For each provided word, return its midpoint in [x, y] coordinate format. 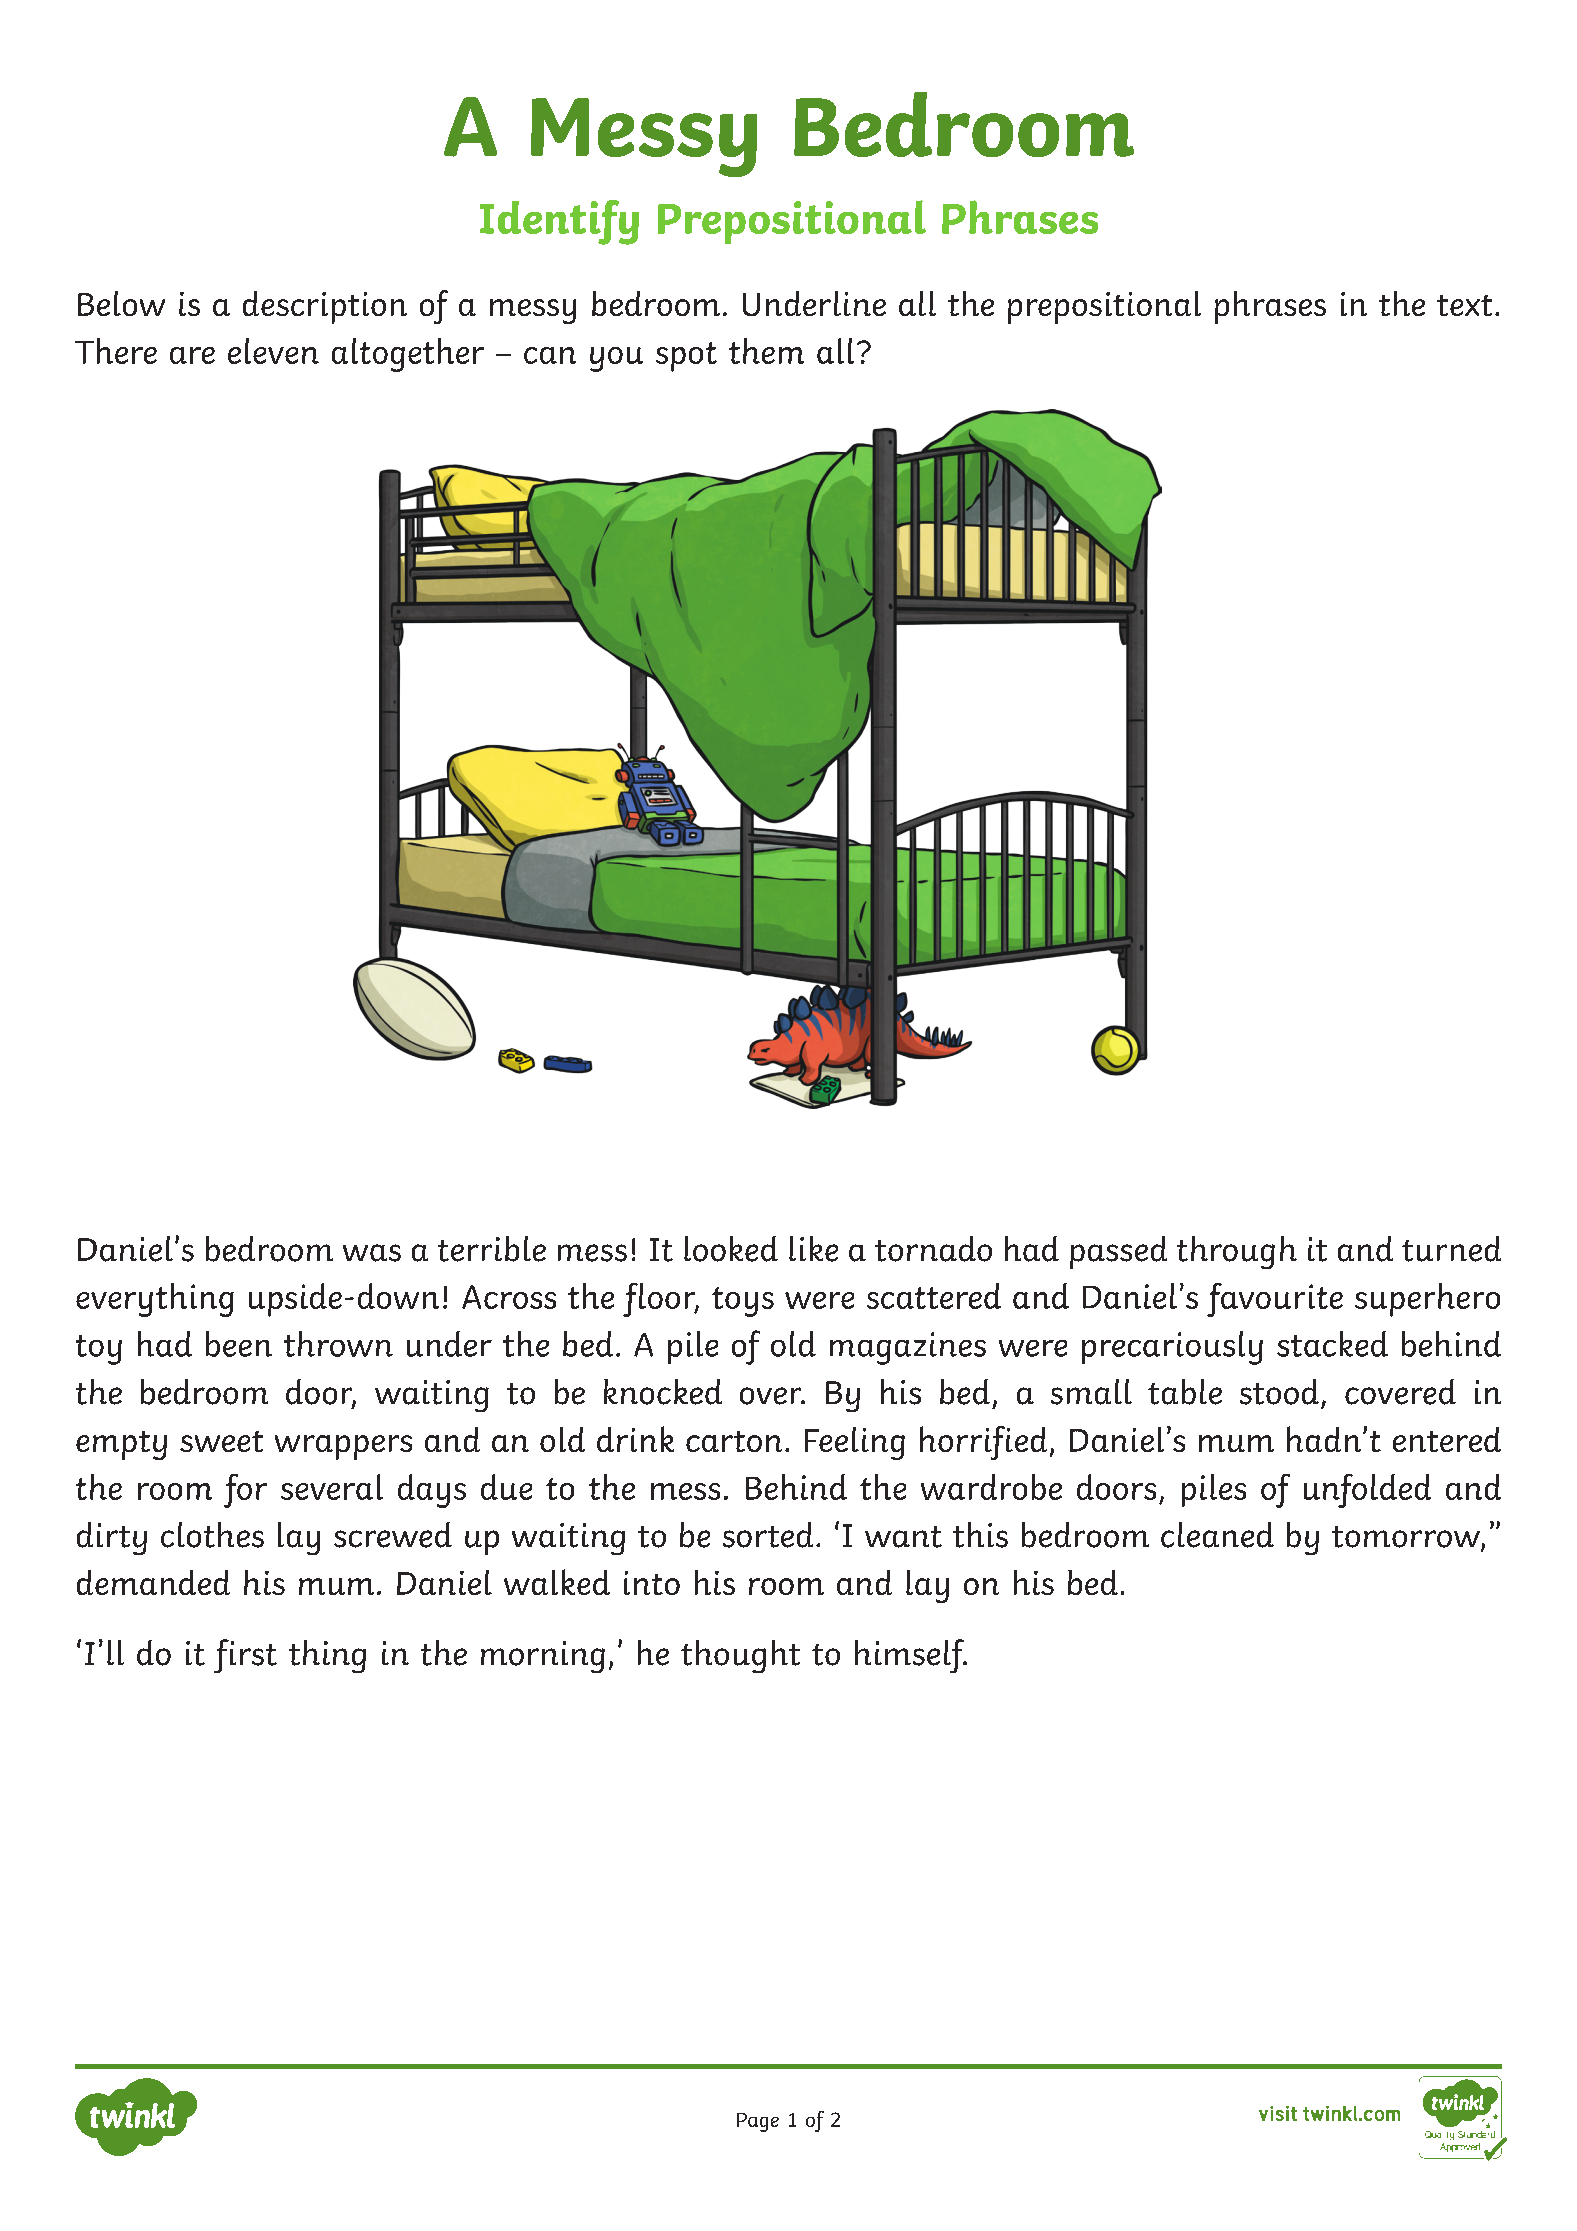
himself [911, 1656]
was [372, 1253]
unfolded [1367, 1491]
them [766, 351]
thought [740, 1656]
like [813, 1249]
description [325, 307]
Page [758, 2122]
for [245, 1491]
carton [734, 1441]
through [1237, 1252]
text [1464, 305]
